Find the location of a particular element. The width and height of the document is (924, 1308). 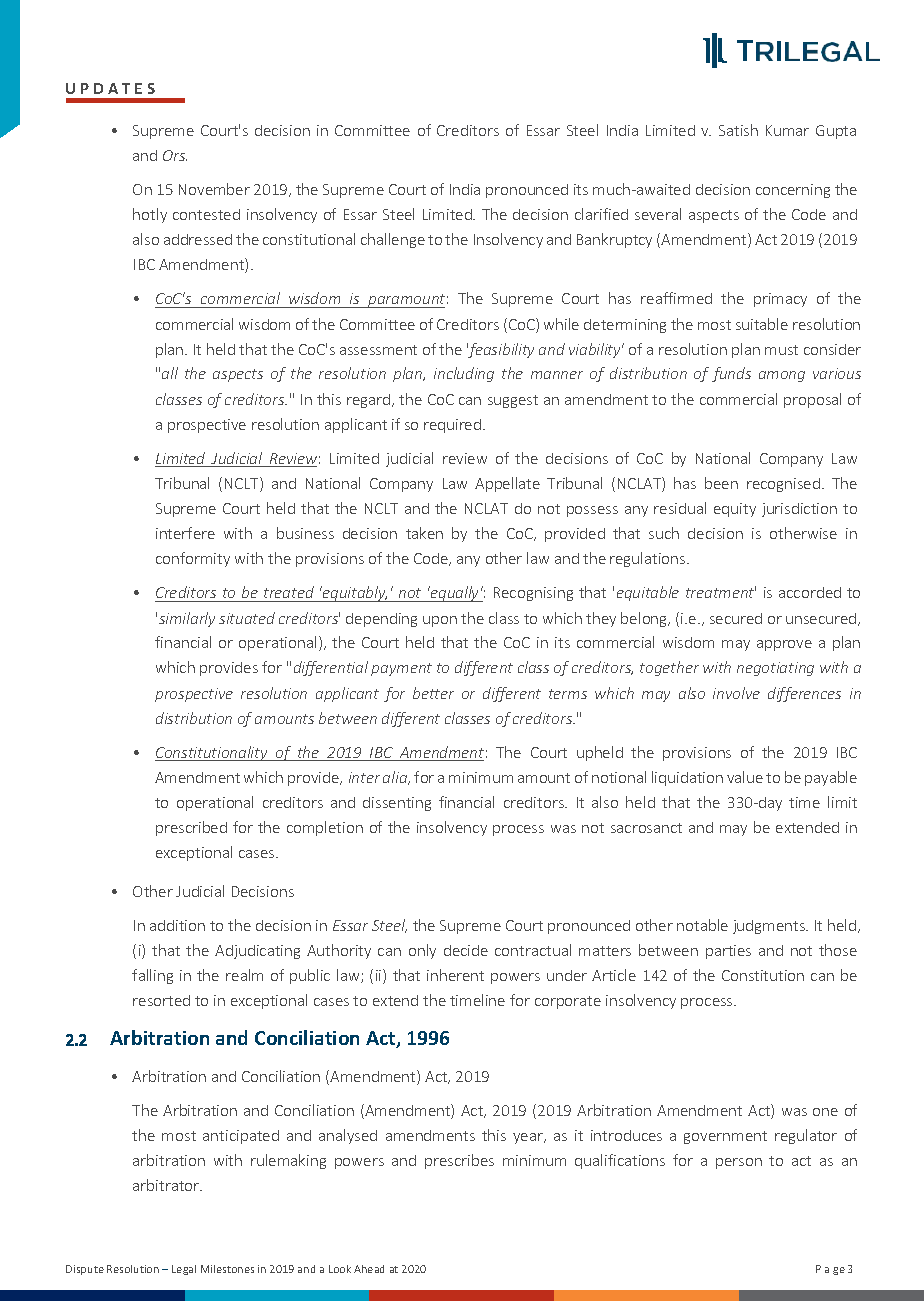

similarly is located at coordinates (187, 619).
